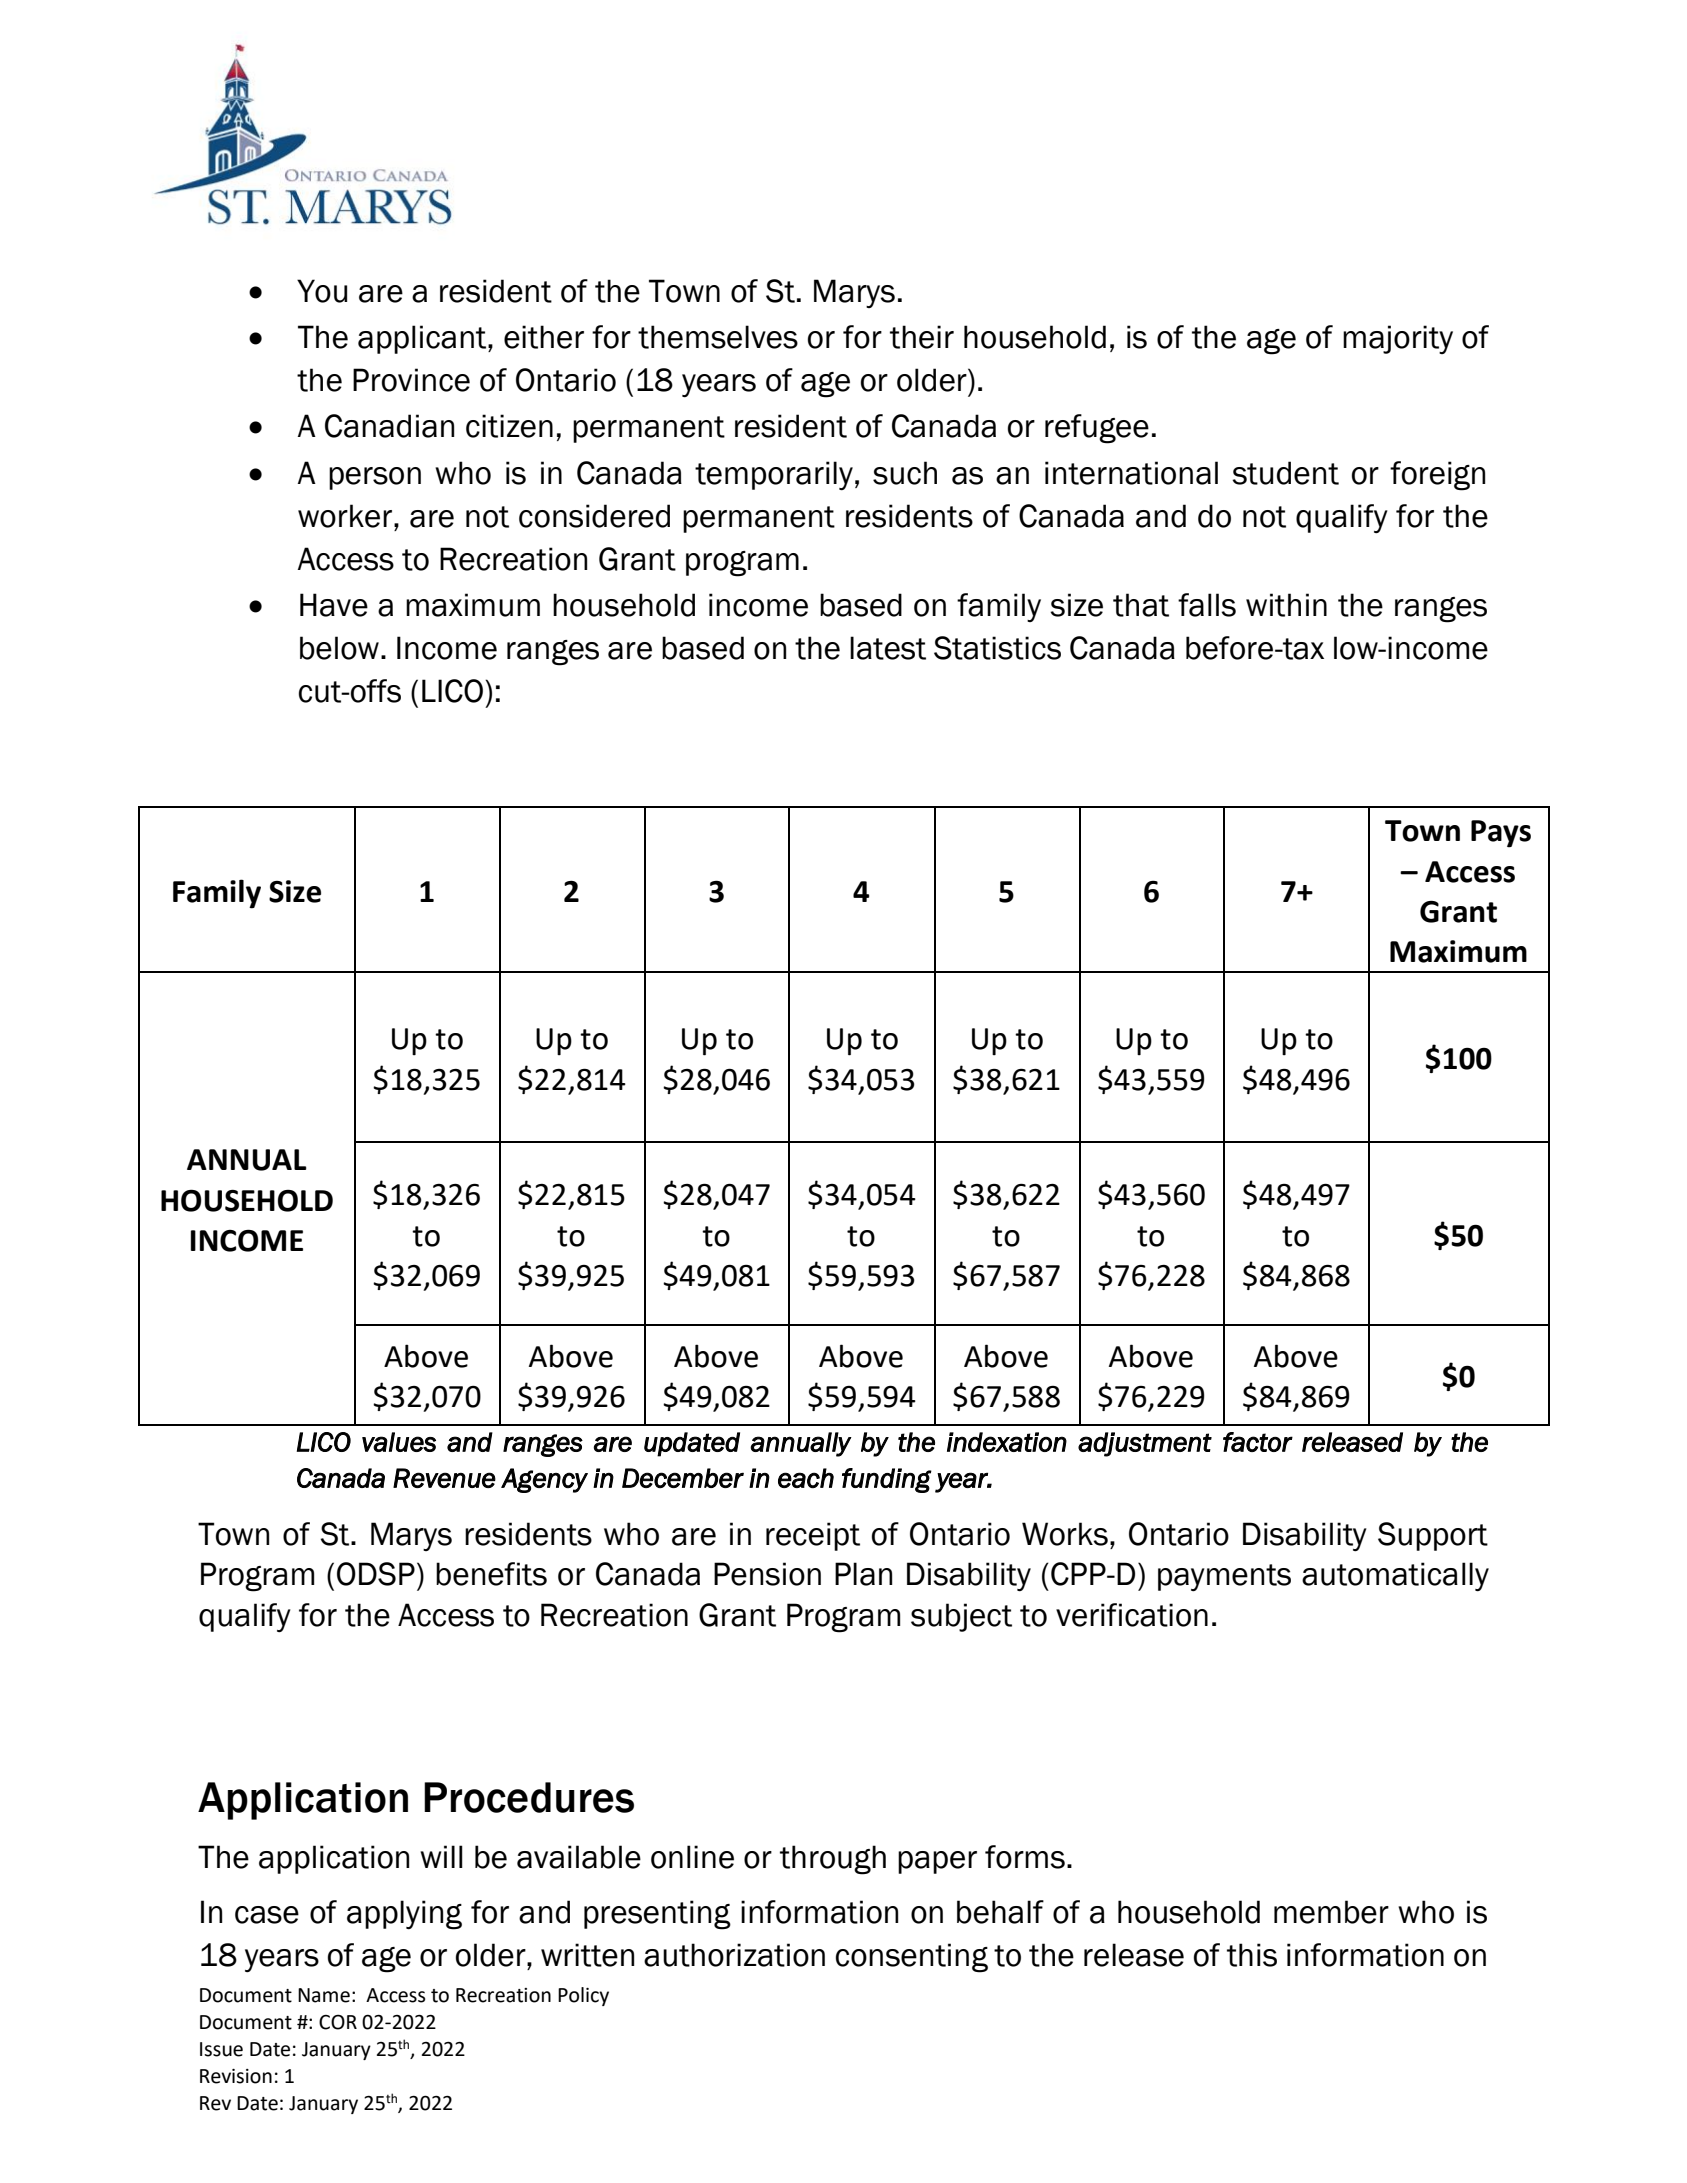 The height and width of the screenshot is (2183, 1687). Describe the element at coordinates (1252, 1955) in the screenshot. I see `this` at that location.
